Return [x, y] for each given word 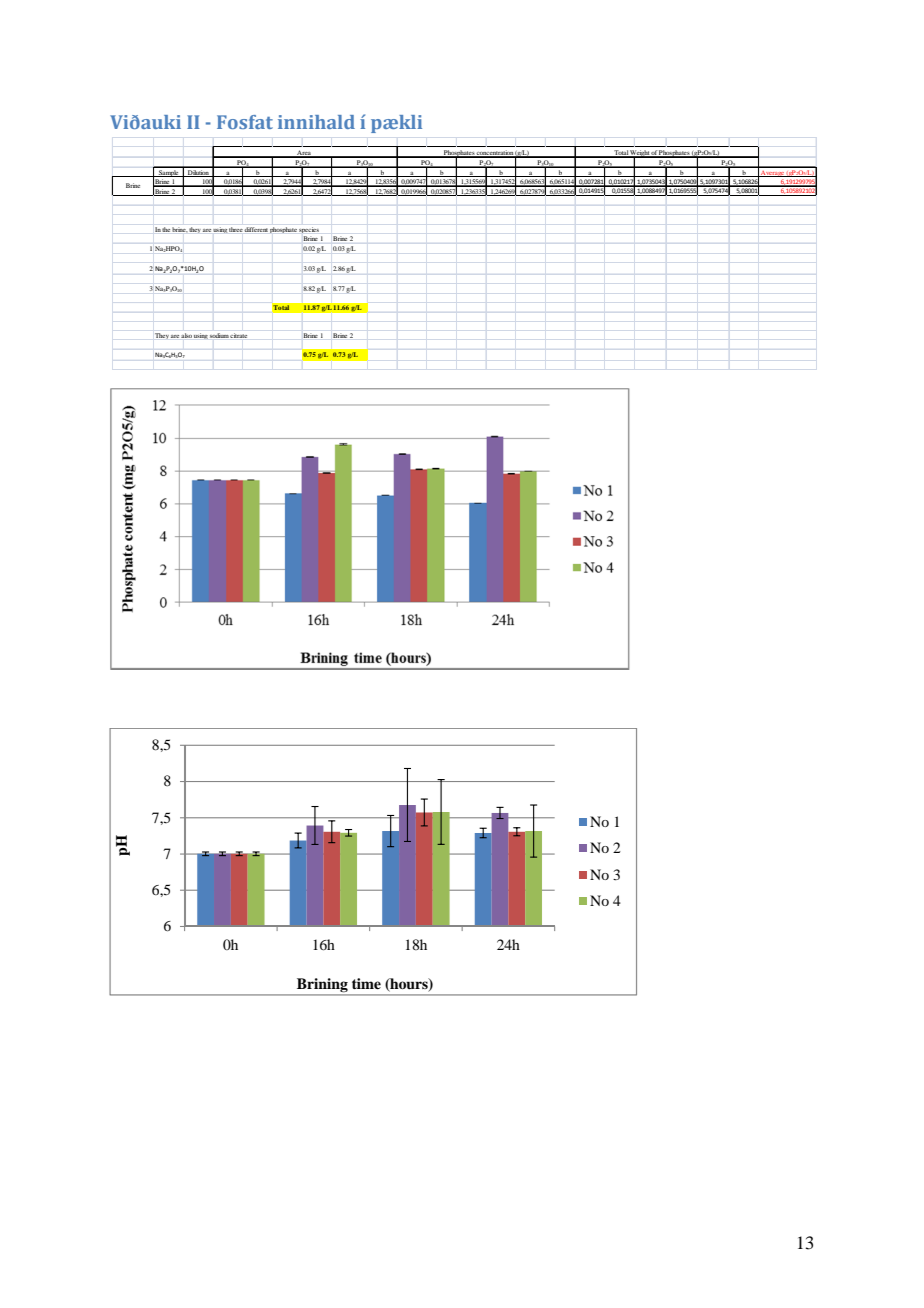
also [186, 335]
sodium [219, 335]
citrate [238, 335]
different [256, 229]
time [366, 983]
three [236, 229]
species [309, 230]
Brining [322, 986]
